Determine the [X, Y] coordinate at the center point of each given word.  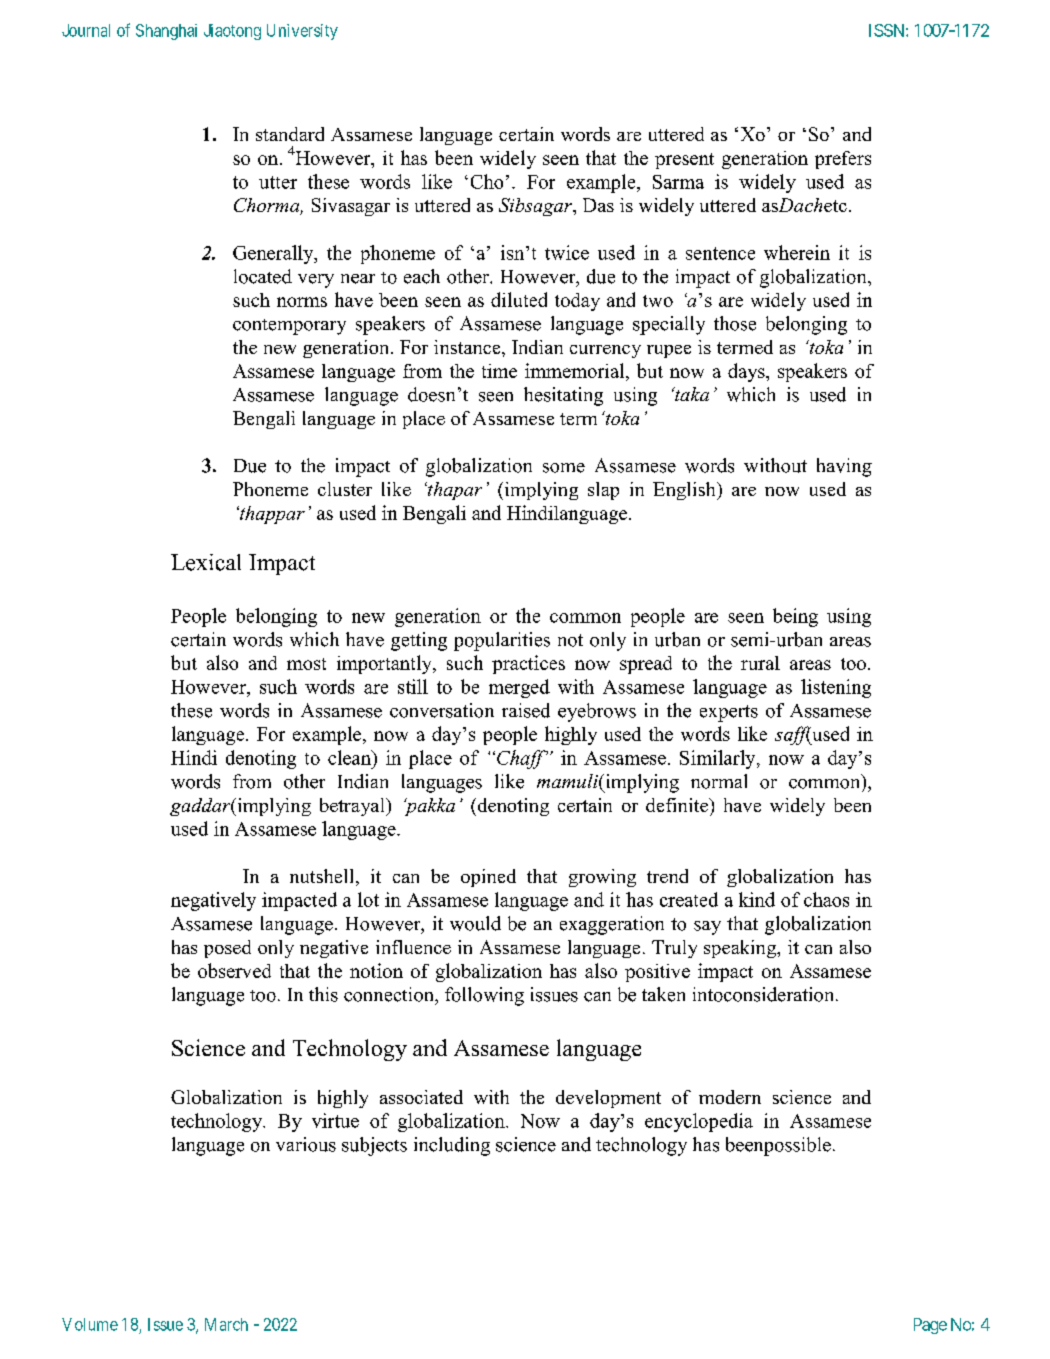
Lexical [206, 562]
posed [227, 949]
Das [598, 205]
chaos [826, 899]
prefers [843, 160]
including [452, 1146]
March [226, 1324]
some [564, 468]
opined [488, 878]
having [844, 467]
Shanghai [166, 32]
